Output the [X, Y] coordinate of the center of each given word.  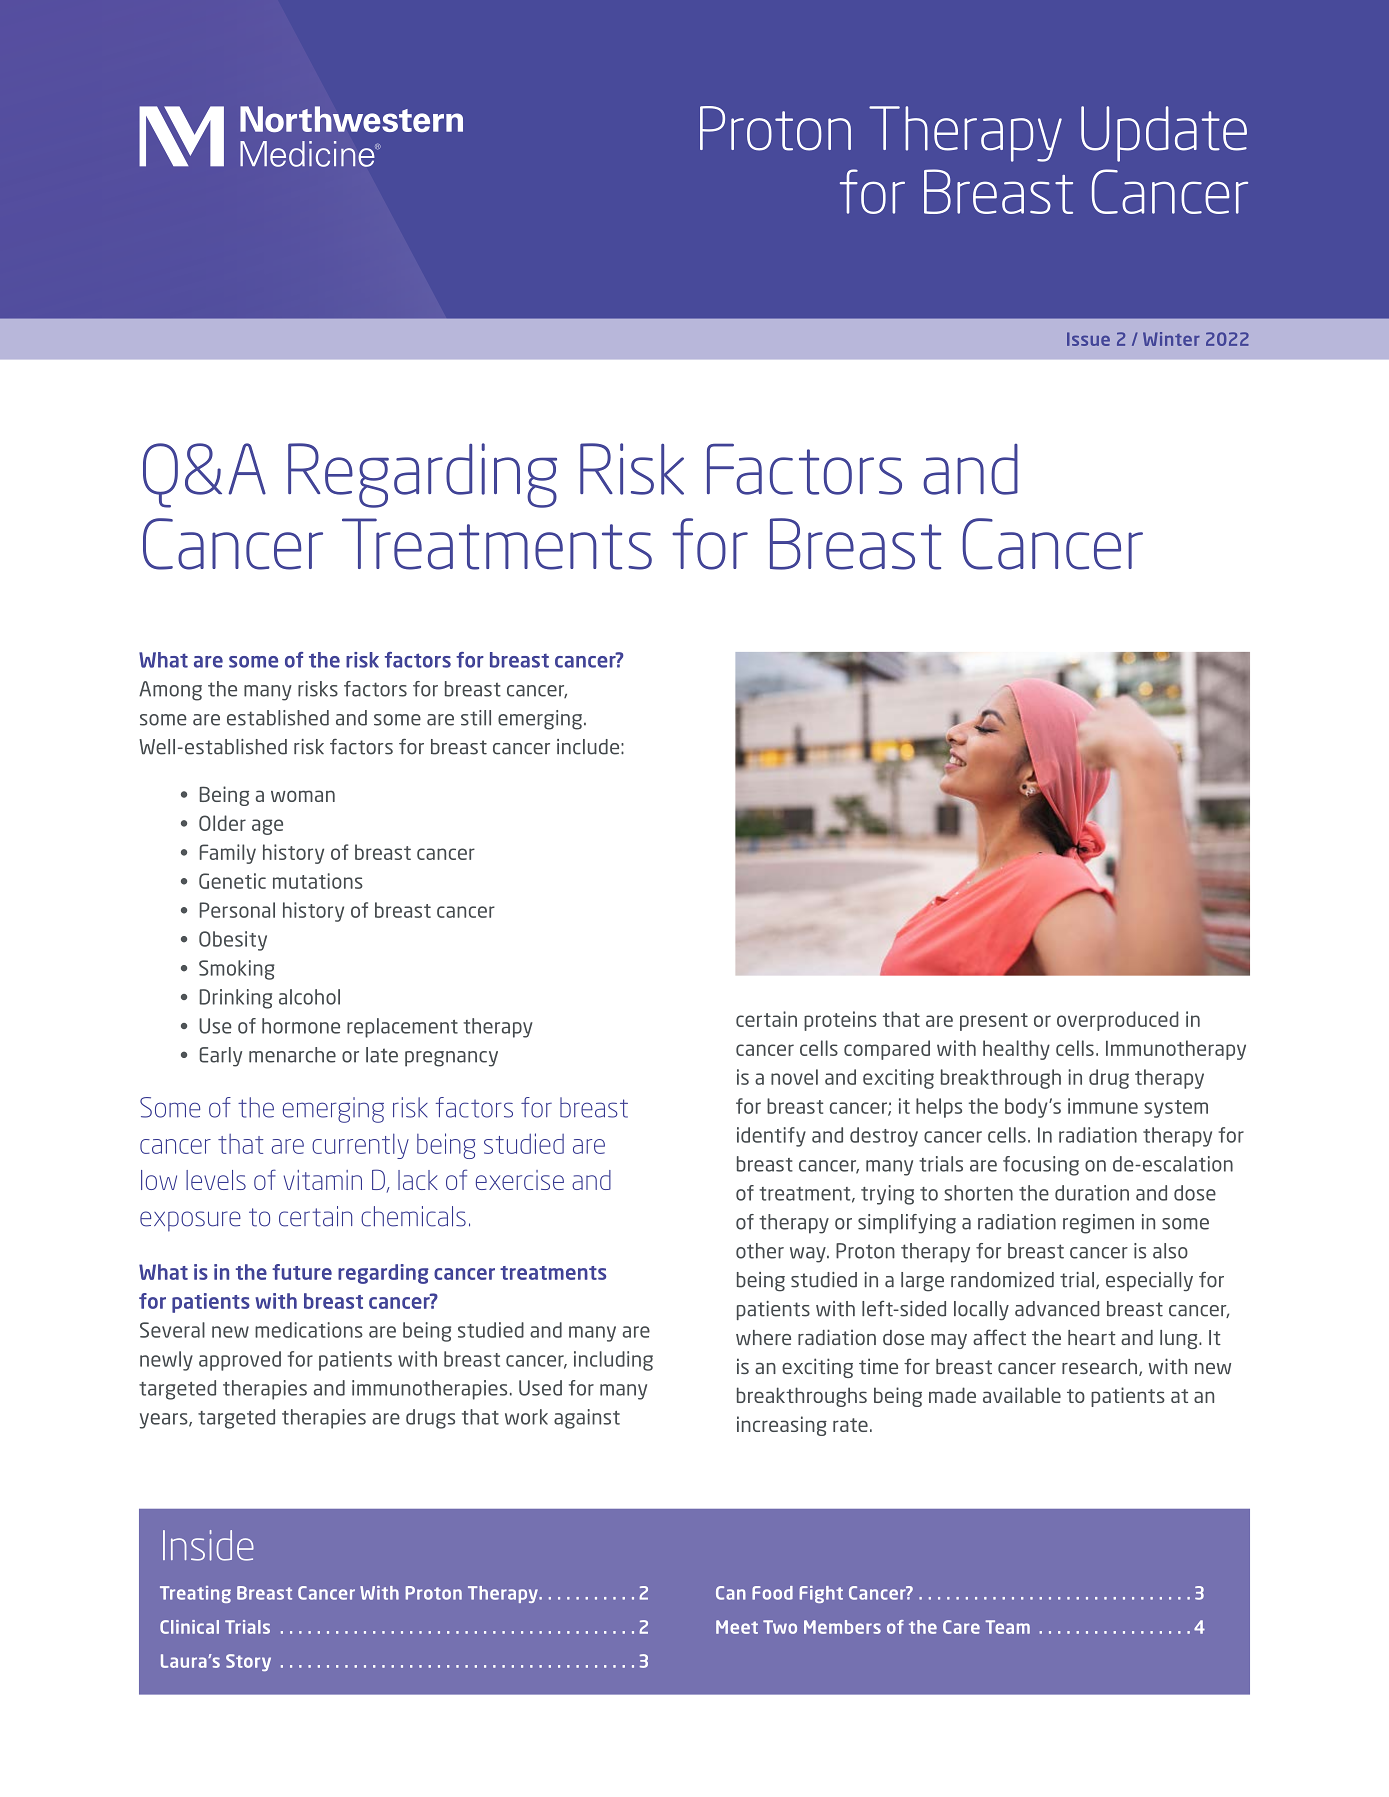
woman [303, 796]
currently [360, 1146]
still [476, 718]
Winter [1171, 339]
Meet [737, 1627]
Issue [1088, 339]
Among [170, 691]
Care [961, 1627]
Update [1164, 134]
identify [771, 1137]
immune [1103, 1106]
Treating [195, 1594]
